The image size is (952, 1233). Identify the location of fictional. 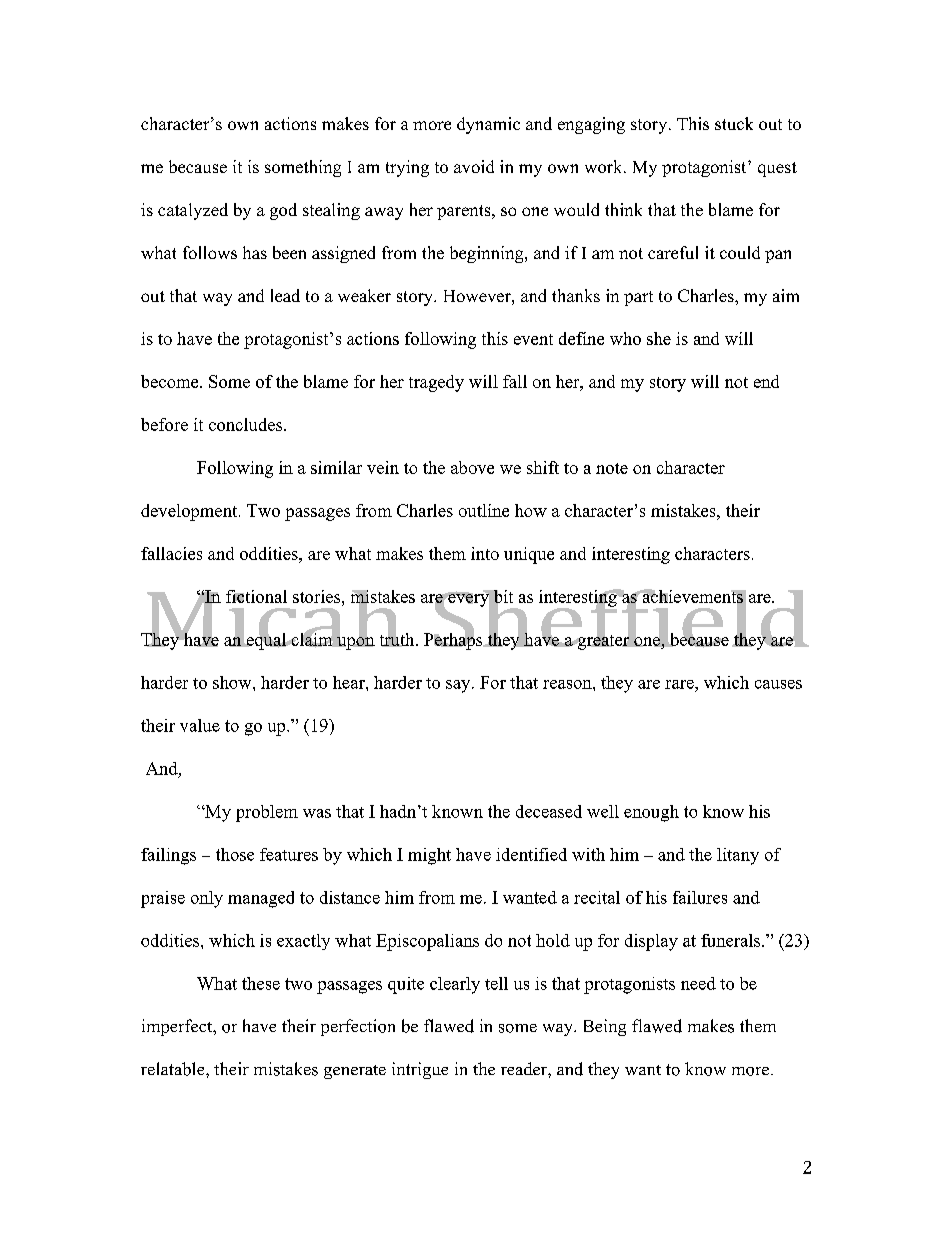
(256, 596).
